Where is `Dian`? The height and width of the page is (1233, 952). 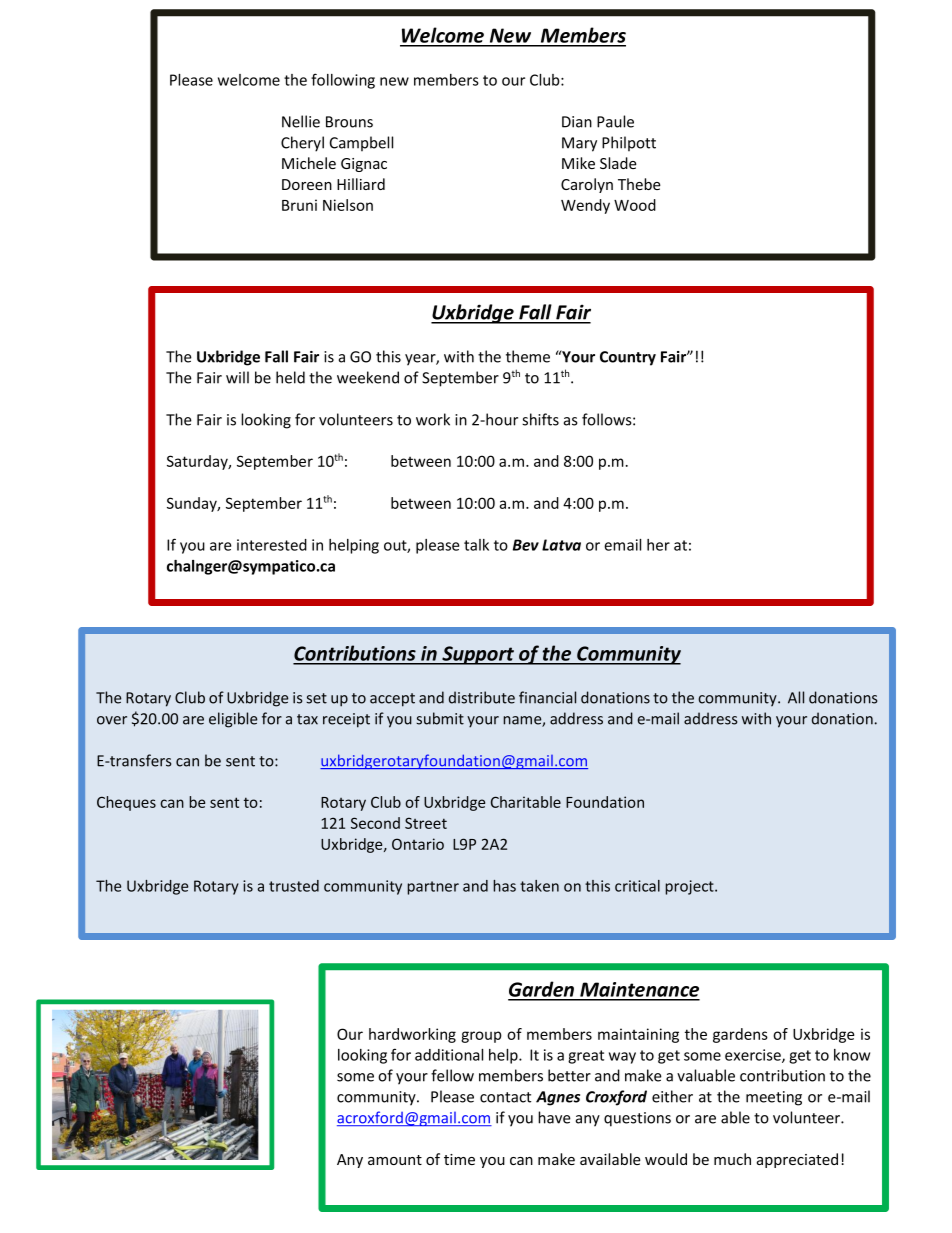
Dian is located at coordinates (577, 122).
